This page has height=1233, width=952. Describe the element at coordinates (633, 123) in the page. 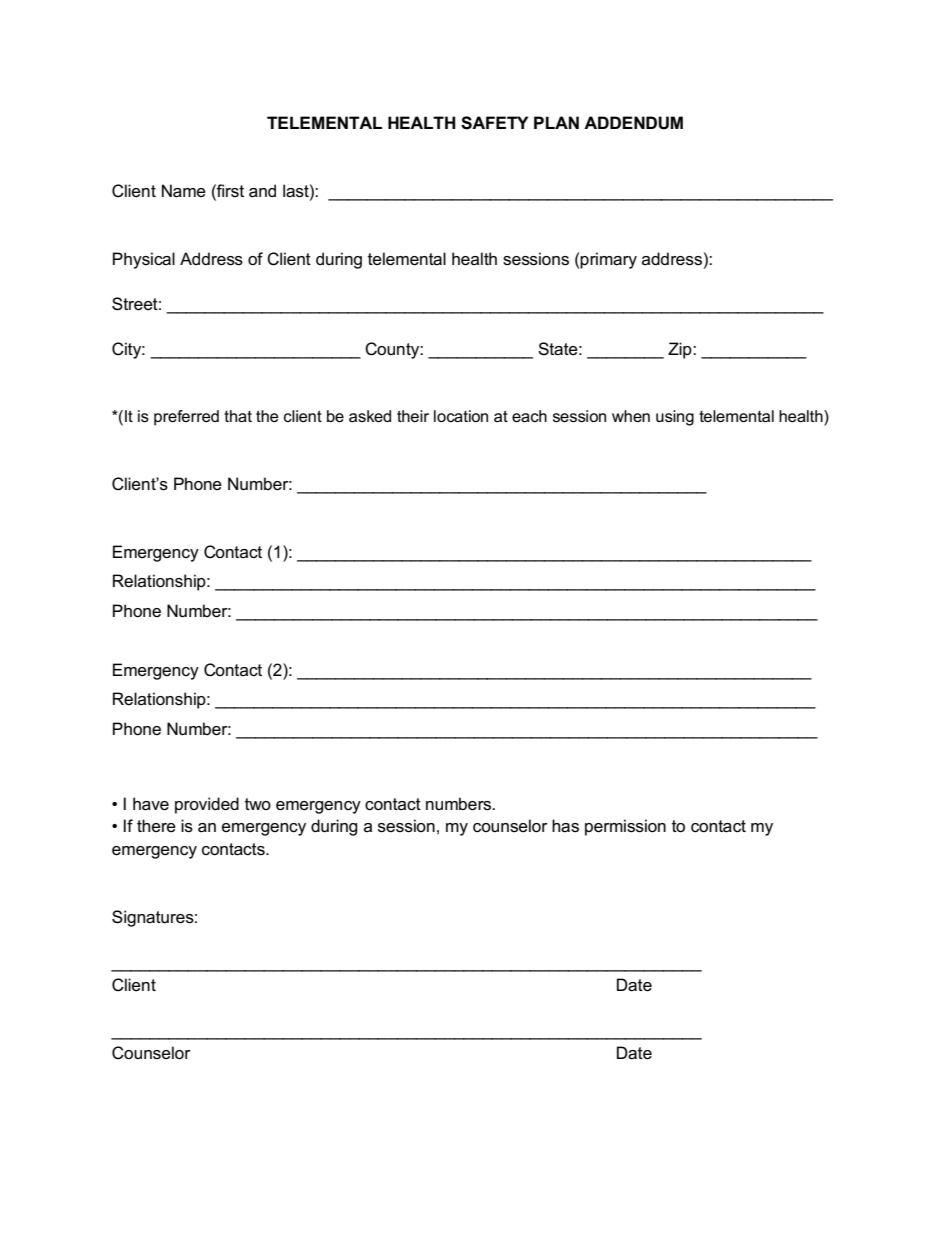

I see `ADDENDUM` at that location.
